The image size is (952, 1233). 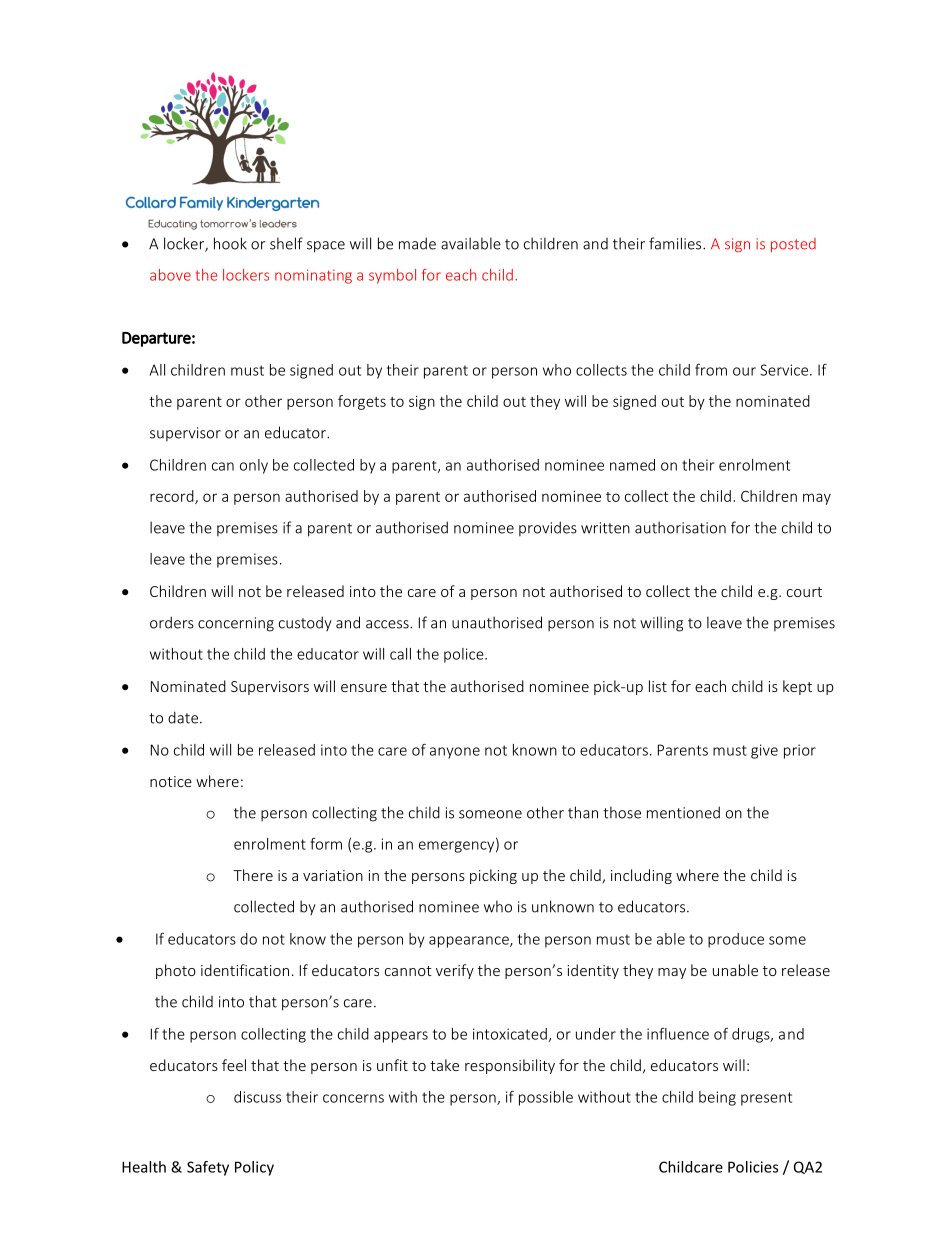 What do you see at coordinates (245, 970) in the screenshot?
I see `identification` at bounding box center [245, 970].
